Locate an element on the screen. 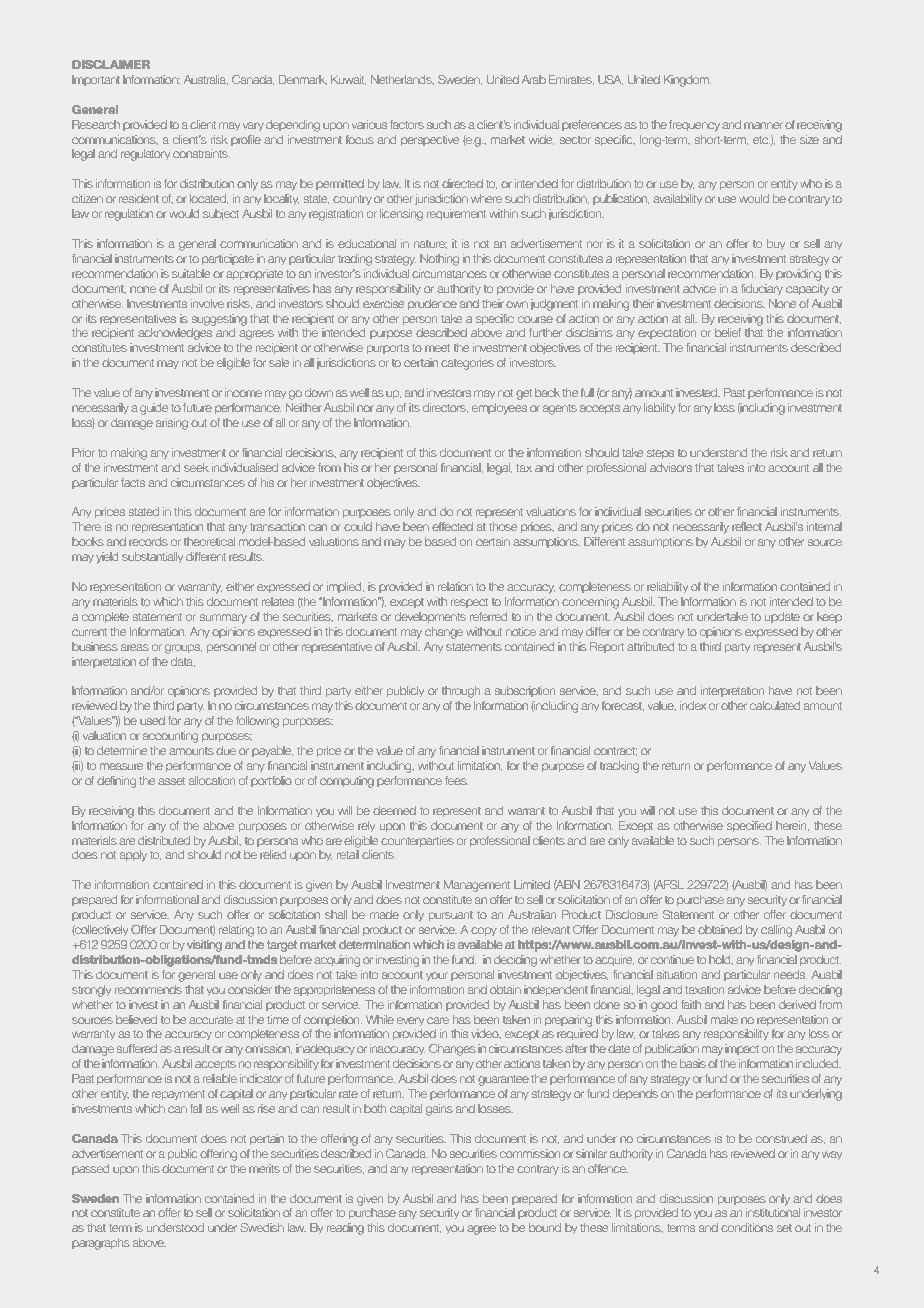 This screenshot has height=1308, width=924. through is located at coordinates (461, 692).
